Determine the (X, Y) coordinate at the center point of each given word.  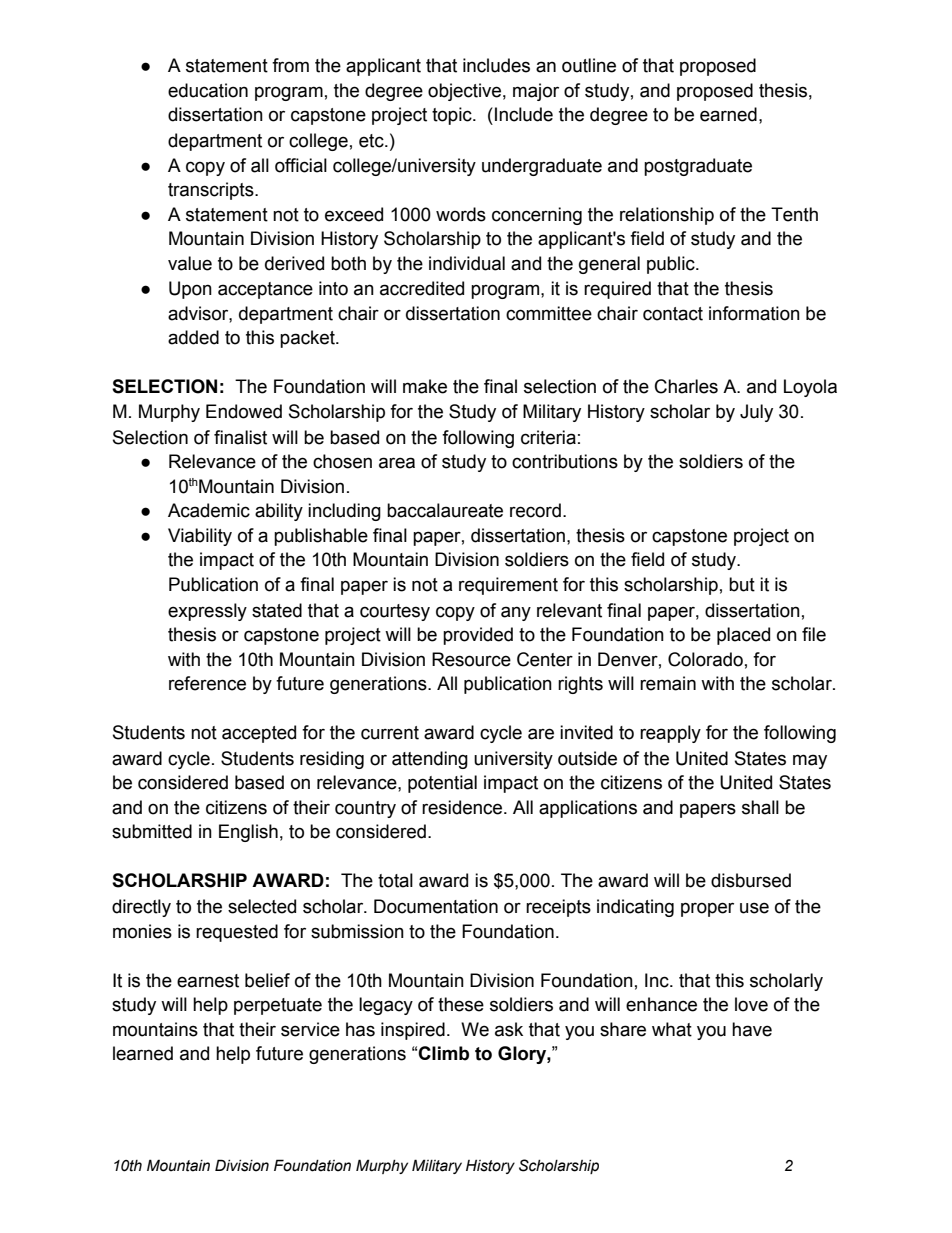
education (208, 90)
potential (442, 784)
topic (453, 116)
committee (549, 313)
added (193, 337)
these (461, 1004)
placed (743, 636)
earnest (208, 981)
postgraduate (698, 167)
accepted (259, 734)
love (751, 1004)
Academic (209, 510)
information (754, 313)
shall (760, 807)
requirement (508, 586)
